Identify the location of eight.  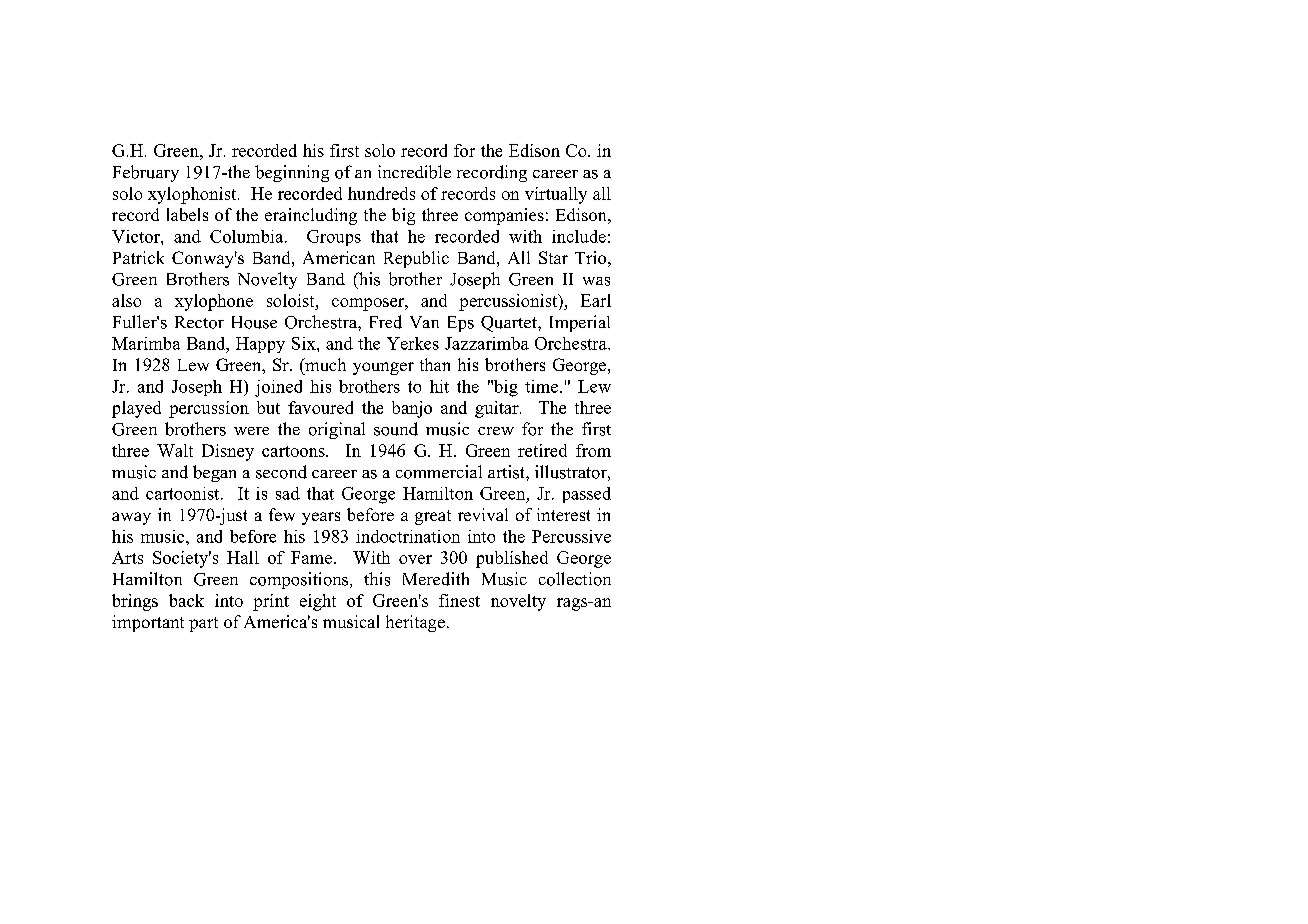
(318, 602).
